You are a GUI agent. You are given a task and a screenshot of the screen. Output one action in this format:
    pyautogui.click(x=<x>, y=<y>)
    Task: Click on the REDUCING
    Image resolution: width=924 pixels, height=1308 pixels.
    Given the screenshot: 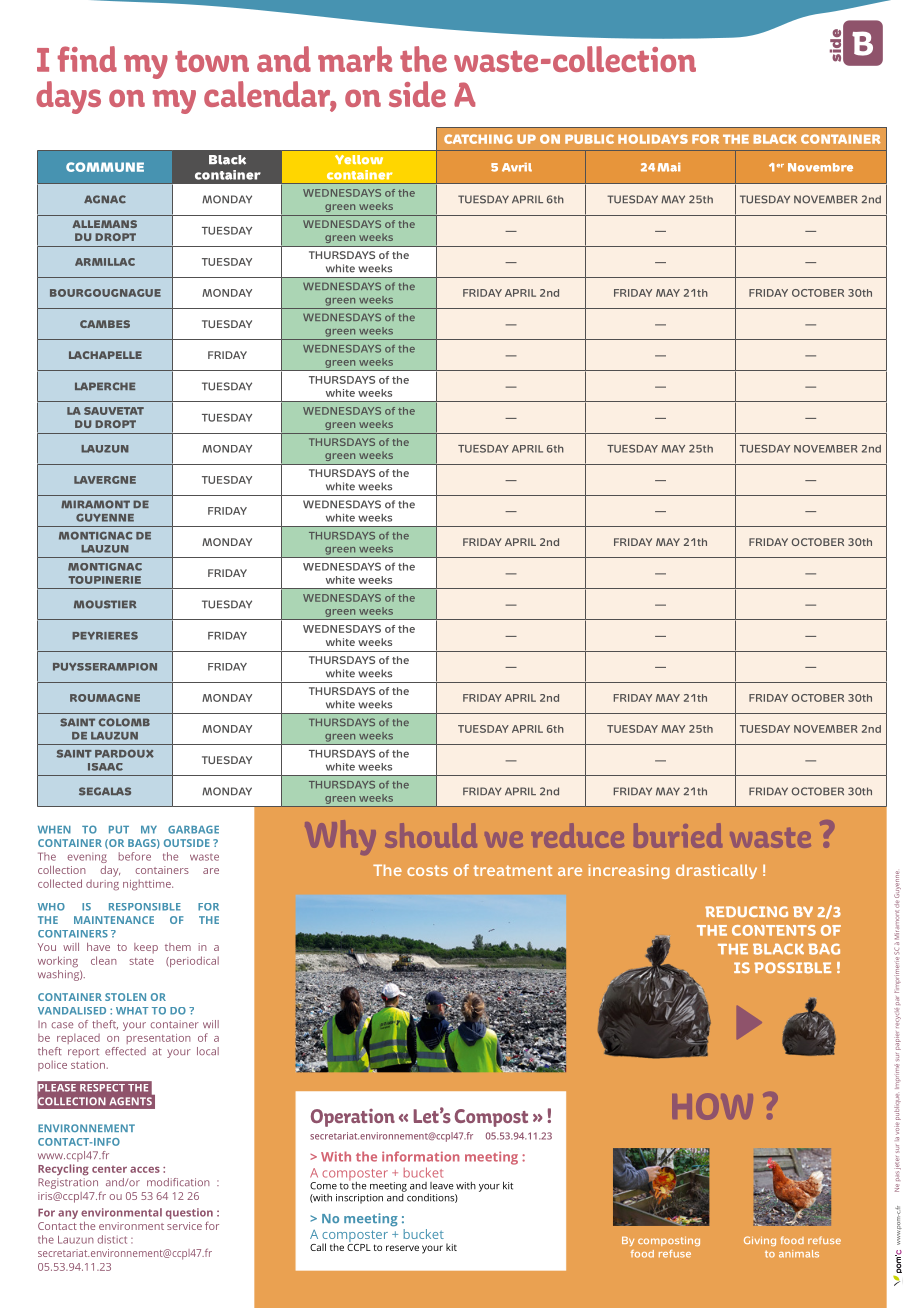 What is the action you would take?
    pyautogui.click(x=746, y=911)
